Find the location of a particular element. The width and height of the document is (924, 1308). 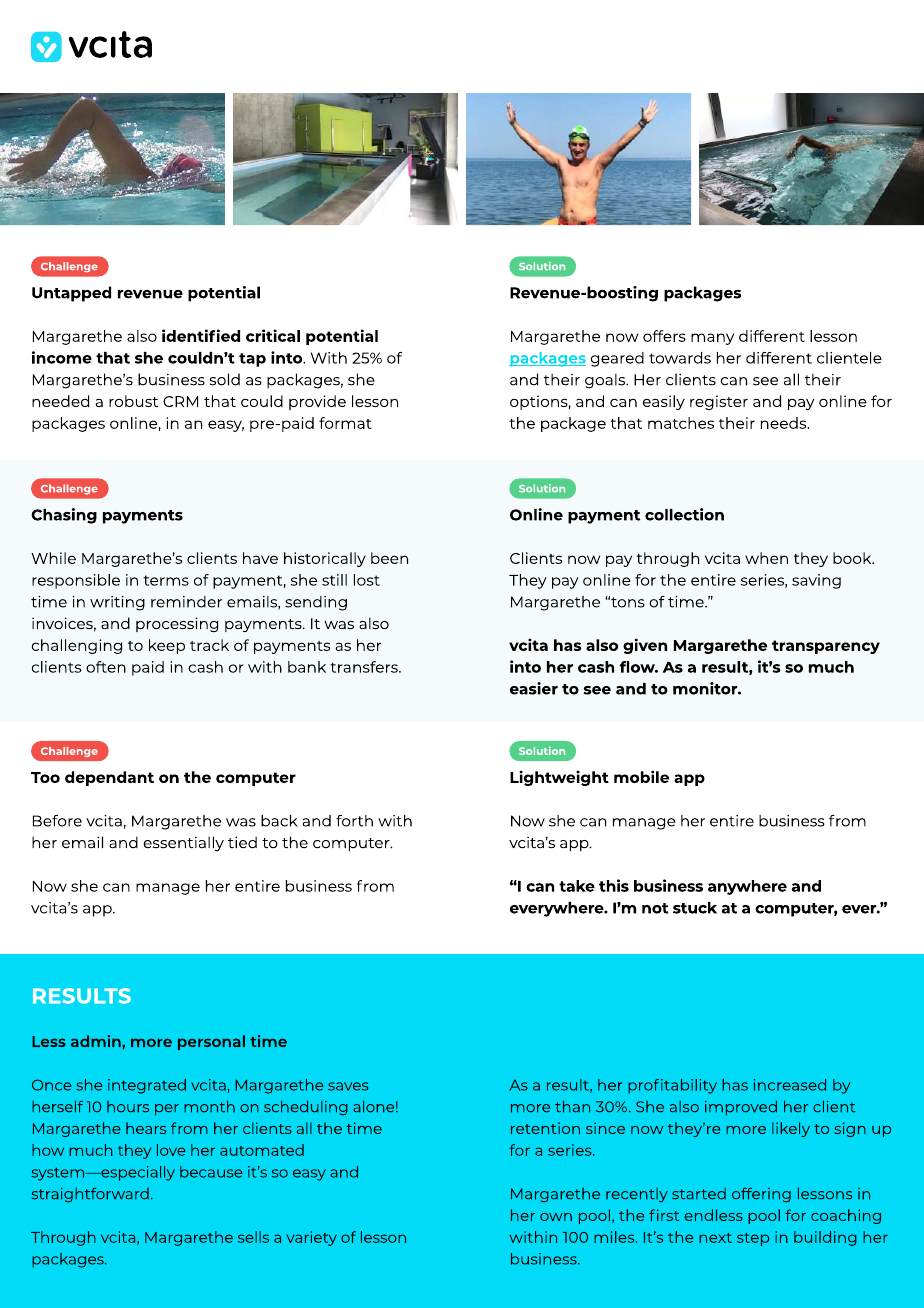

transparency is located at coordinates (826, 647).
